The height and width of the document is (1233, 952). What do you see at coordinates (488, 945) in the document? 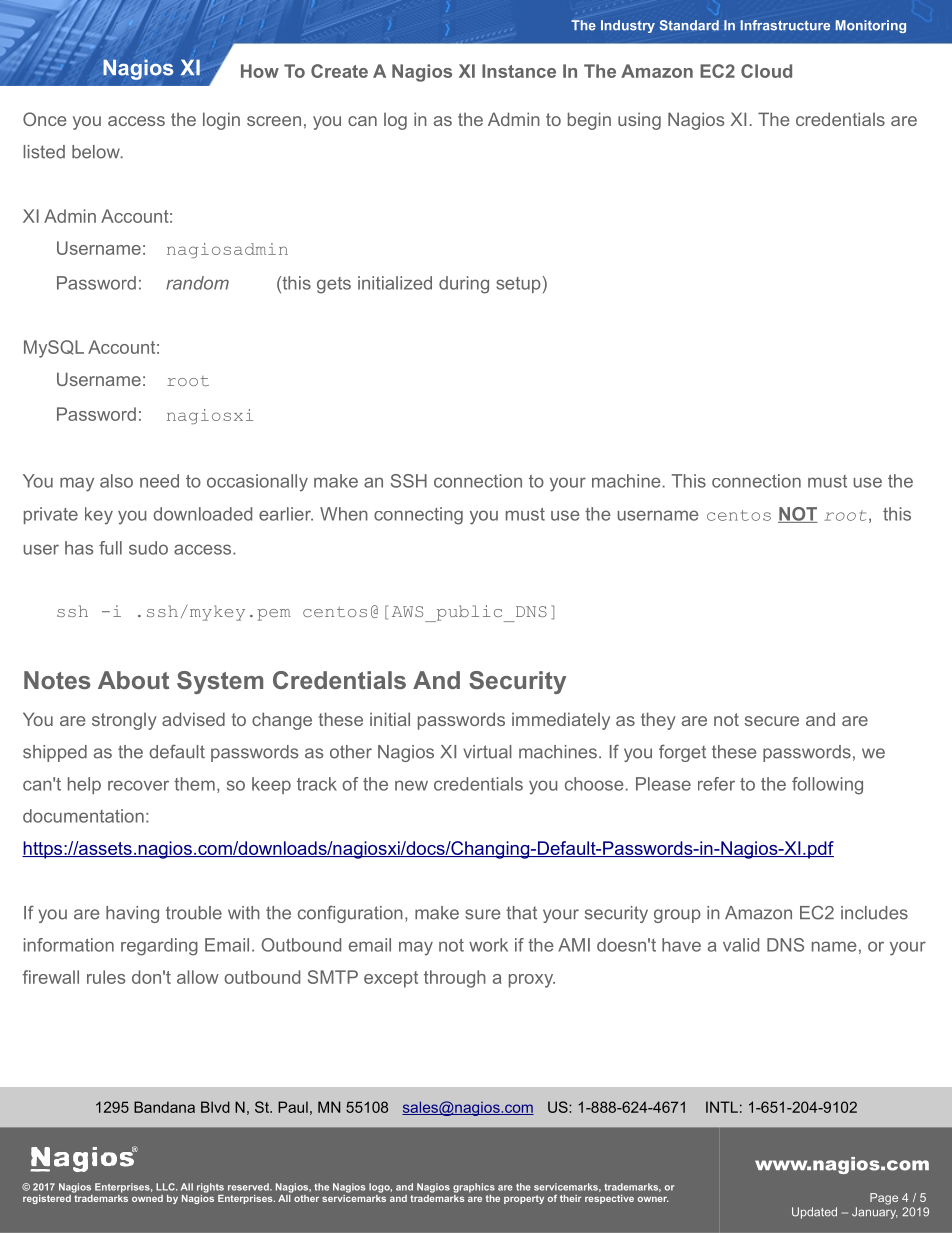
I see `work` at bounding box center [488, 945].
